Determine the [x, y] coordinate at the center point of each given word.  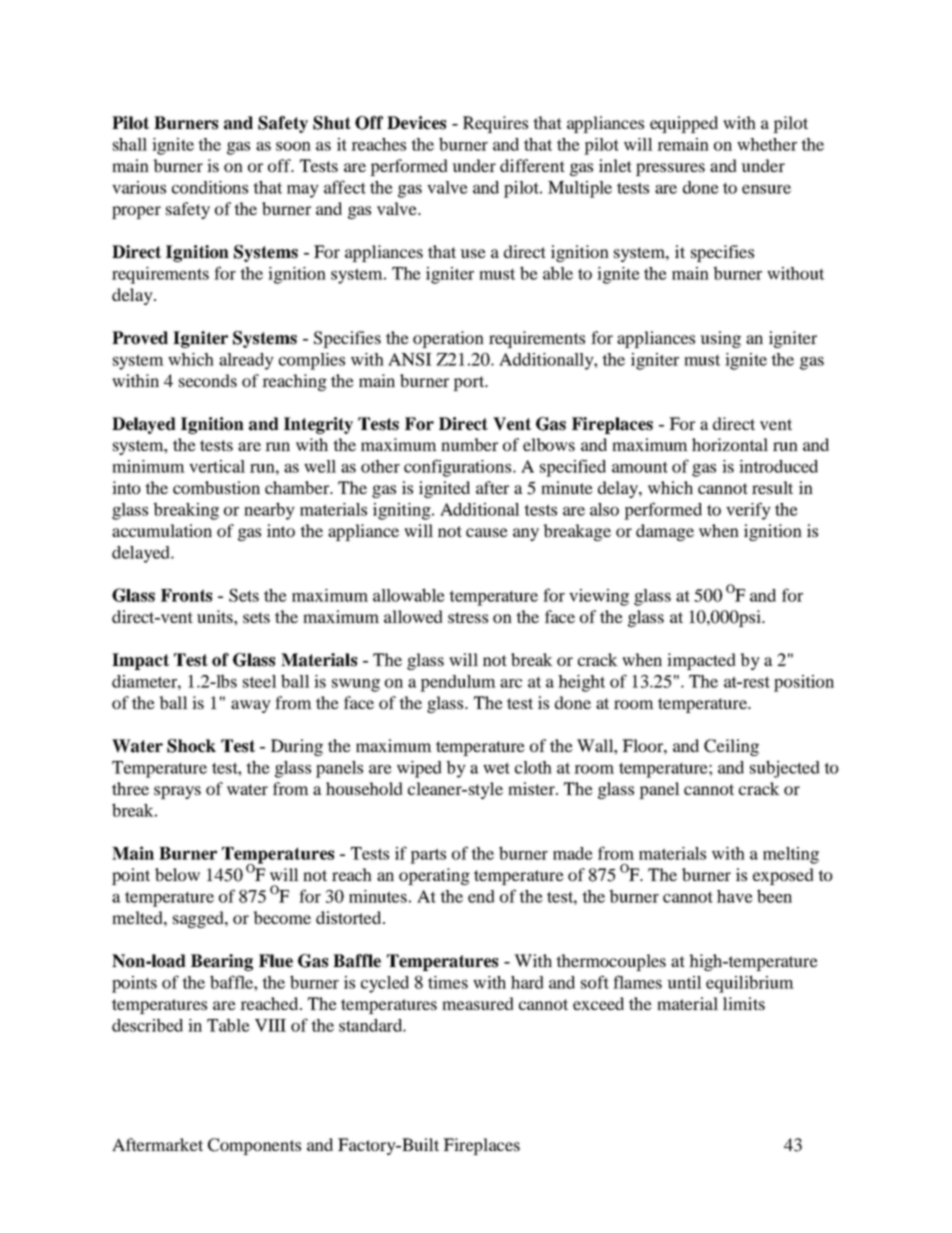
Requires [495, 124]
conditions [210, 187]
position [804, 683]
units [216, 616]
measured [478, 1003]
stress [468, 617]
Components [254, 1146]
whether [767, 144]
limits [744, 1003]
